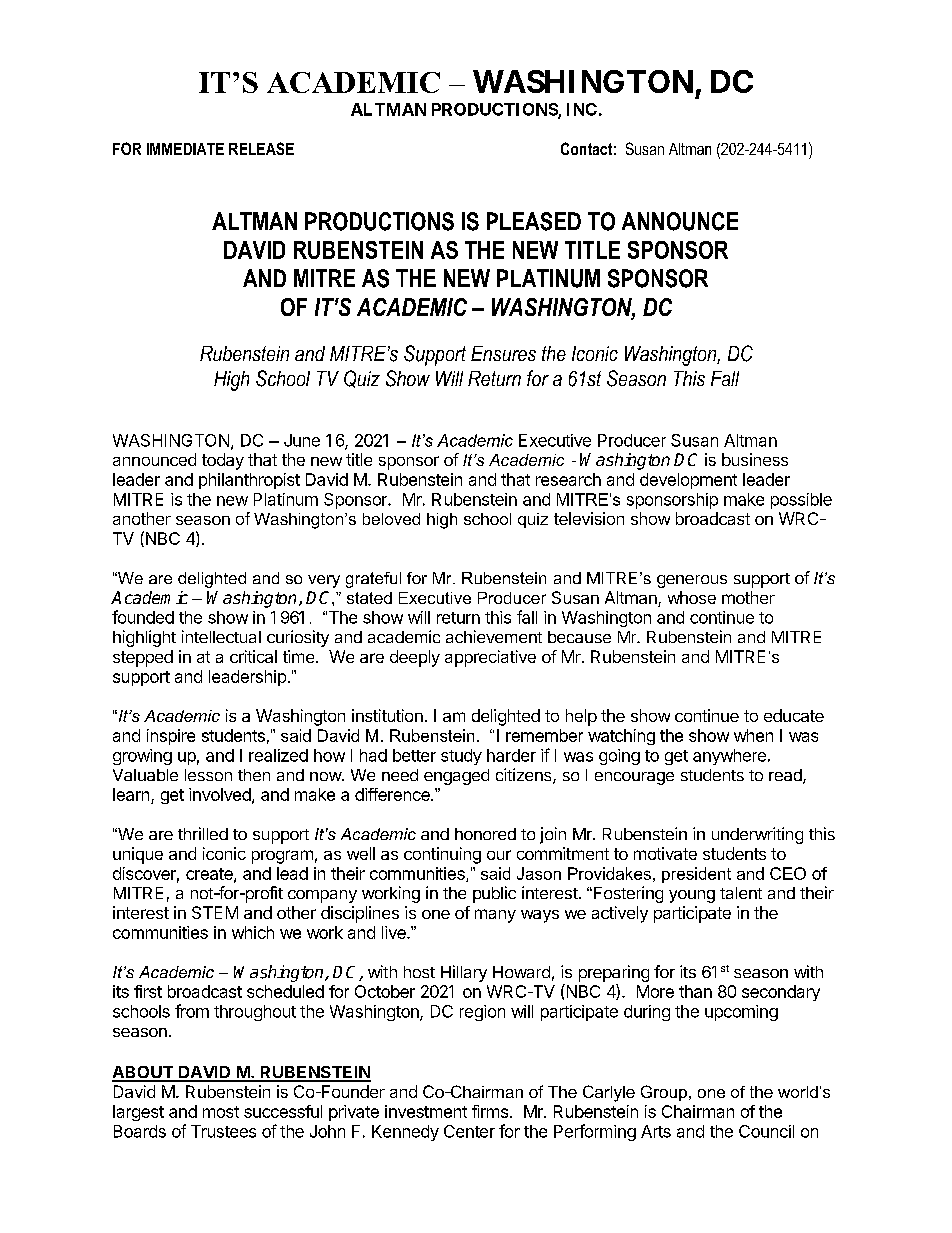 The height and width of the screenshot is (1233, 952). I want to click on lesson, so click(208, 775).
